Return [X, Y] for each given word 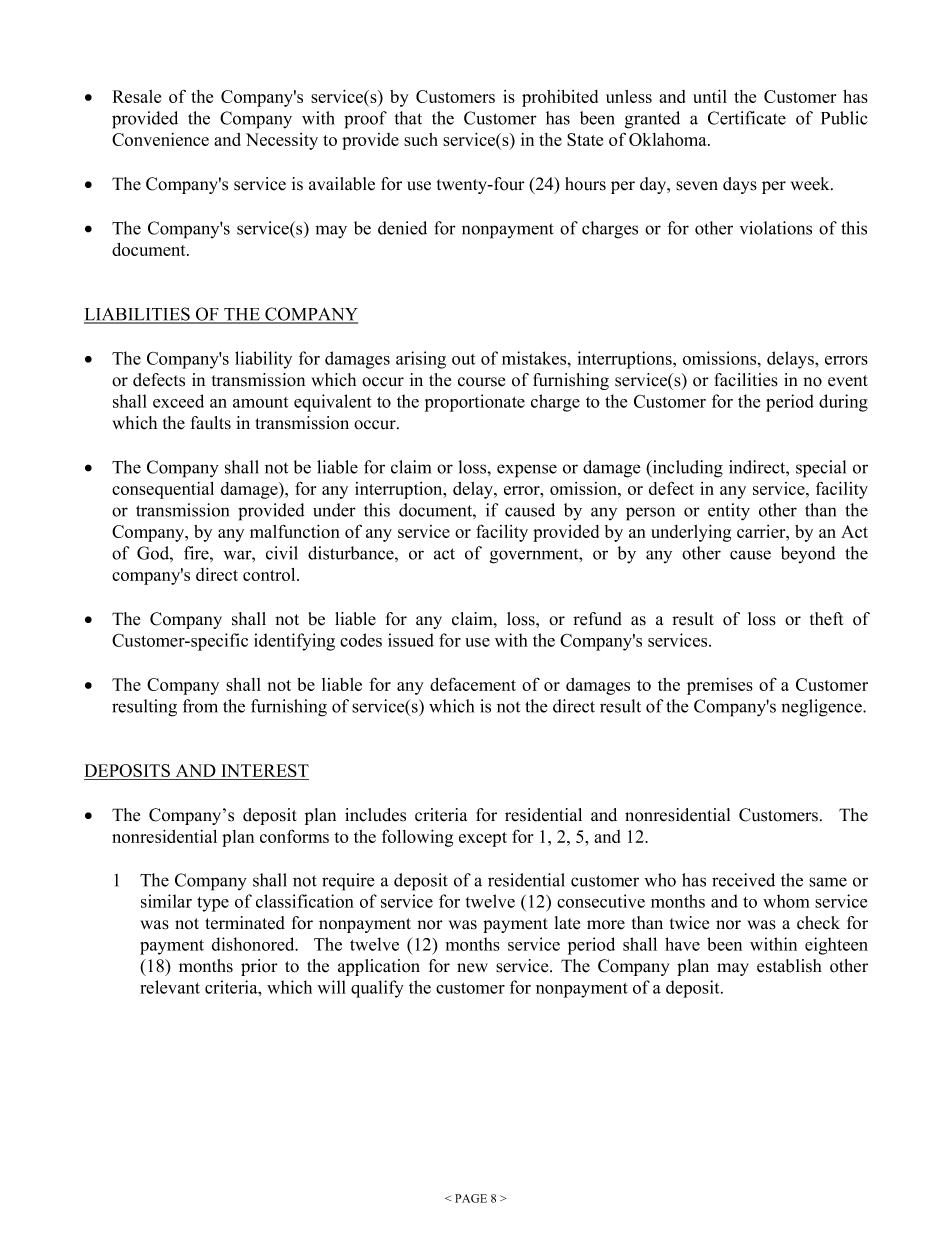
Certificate [747, 118]
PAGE [471, 1198]
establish [789, 966]
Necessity [282, 141]
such [421, 139]
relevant [170, 987]
